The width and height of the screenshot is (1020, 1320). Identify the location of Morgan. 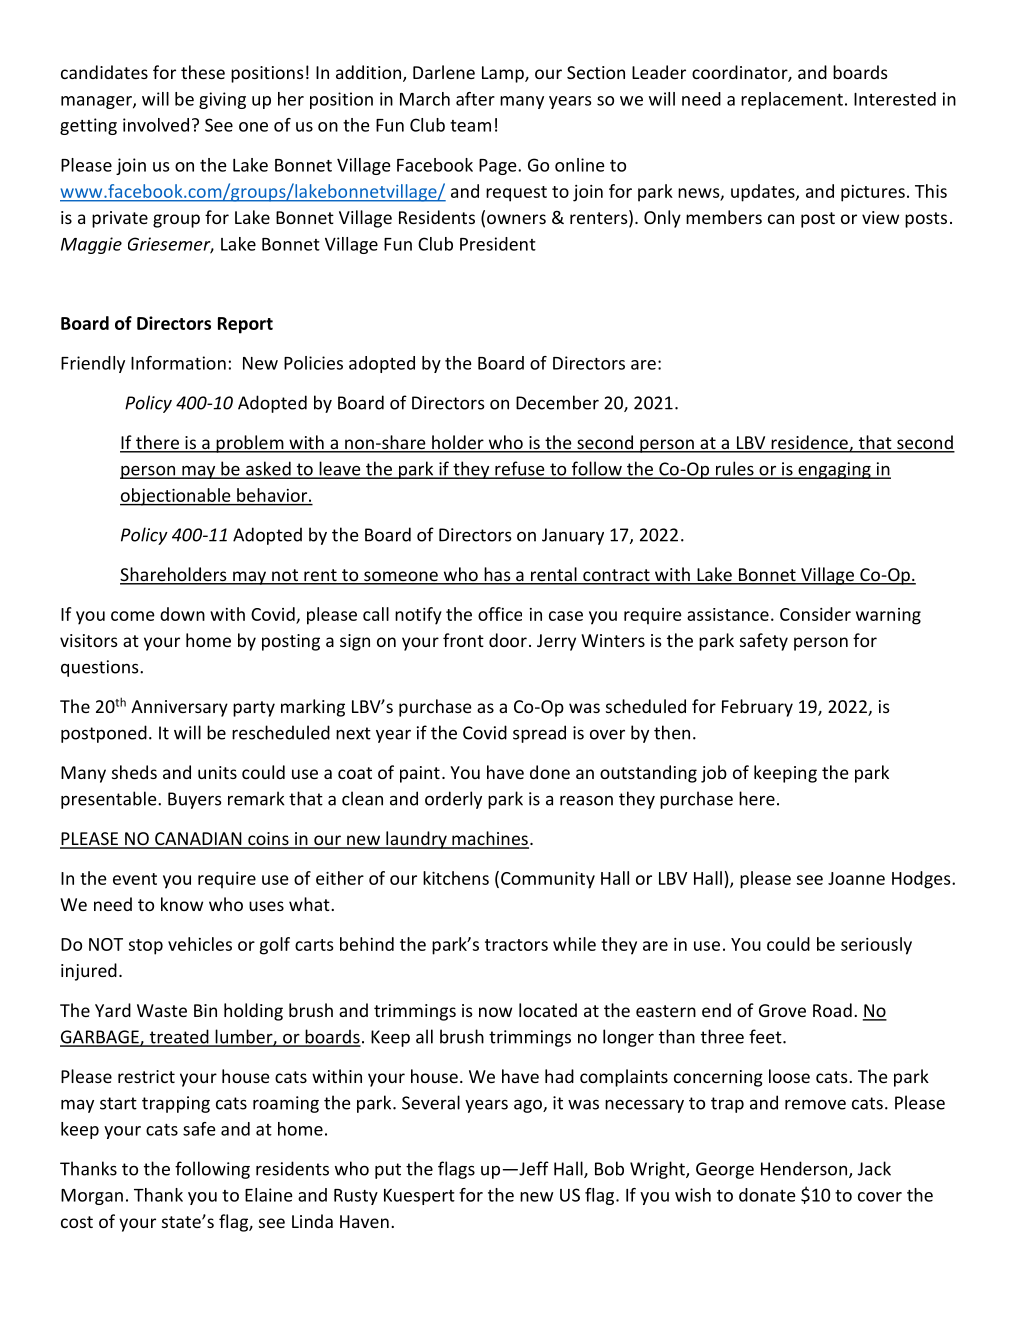
(92, 1197).
